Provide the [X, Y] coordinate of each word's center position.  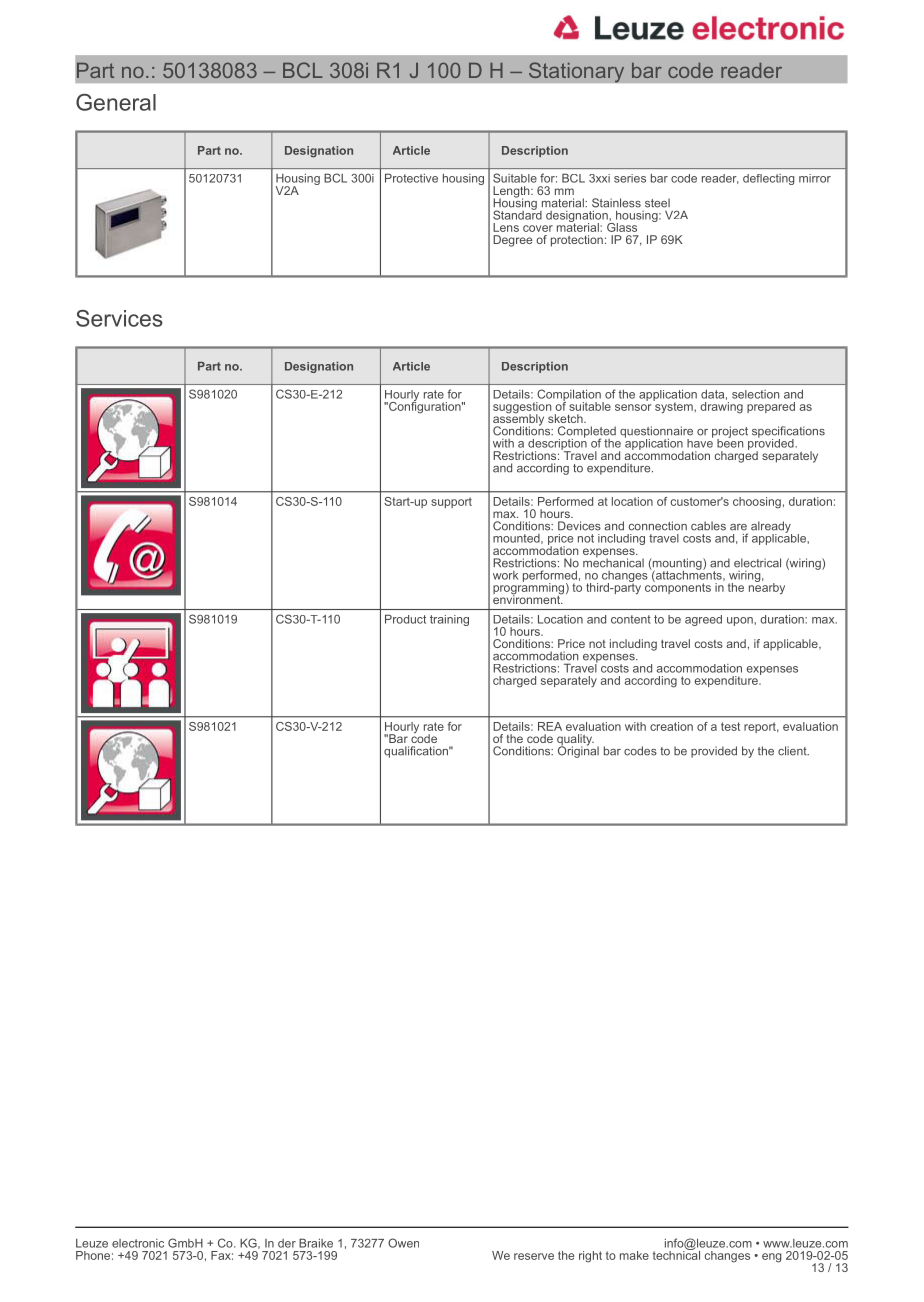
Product [405, 619]
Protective [411, 178]
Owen [403, 1243]
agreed [703, 620]
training [449, 620]
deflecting [768, 179]
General [116, 102]
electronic [138, 1243]
